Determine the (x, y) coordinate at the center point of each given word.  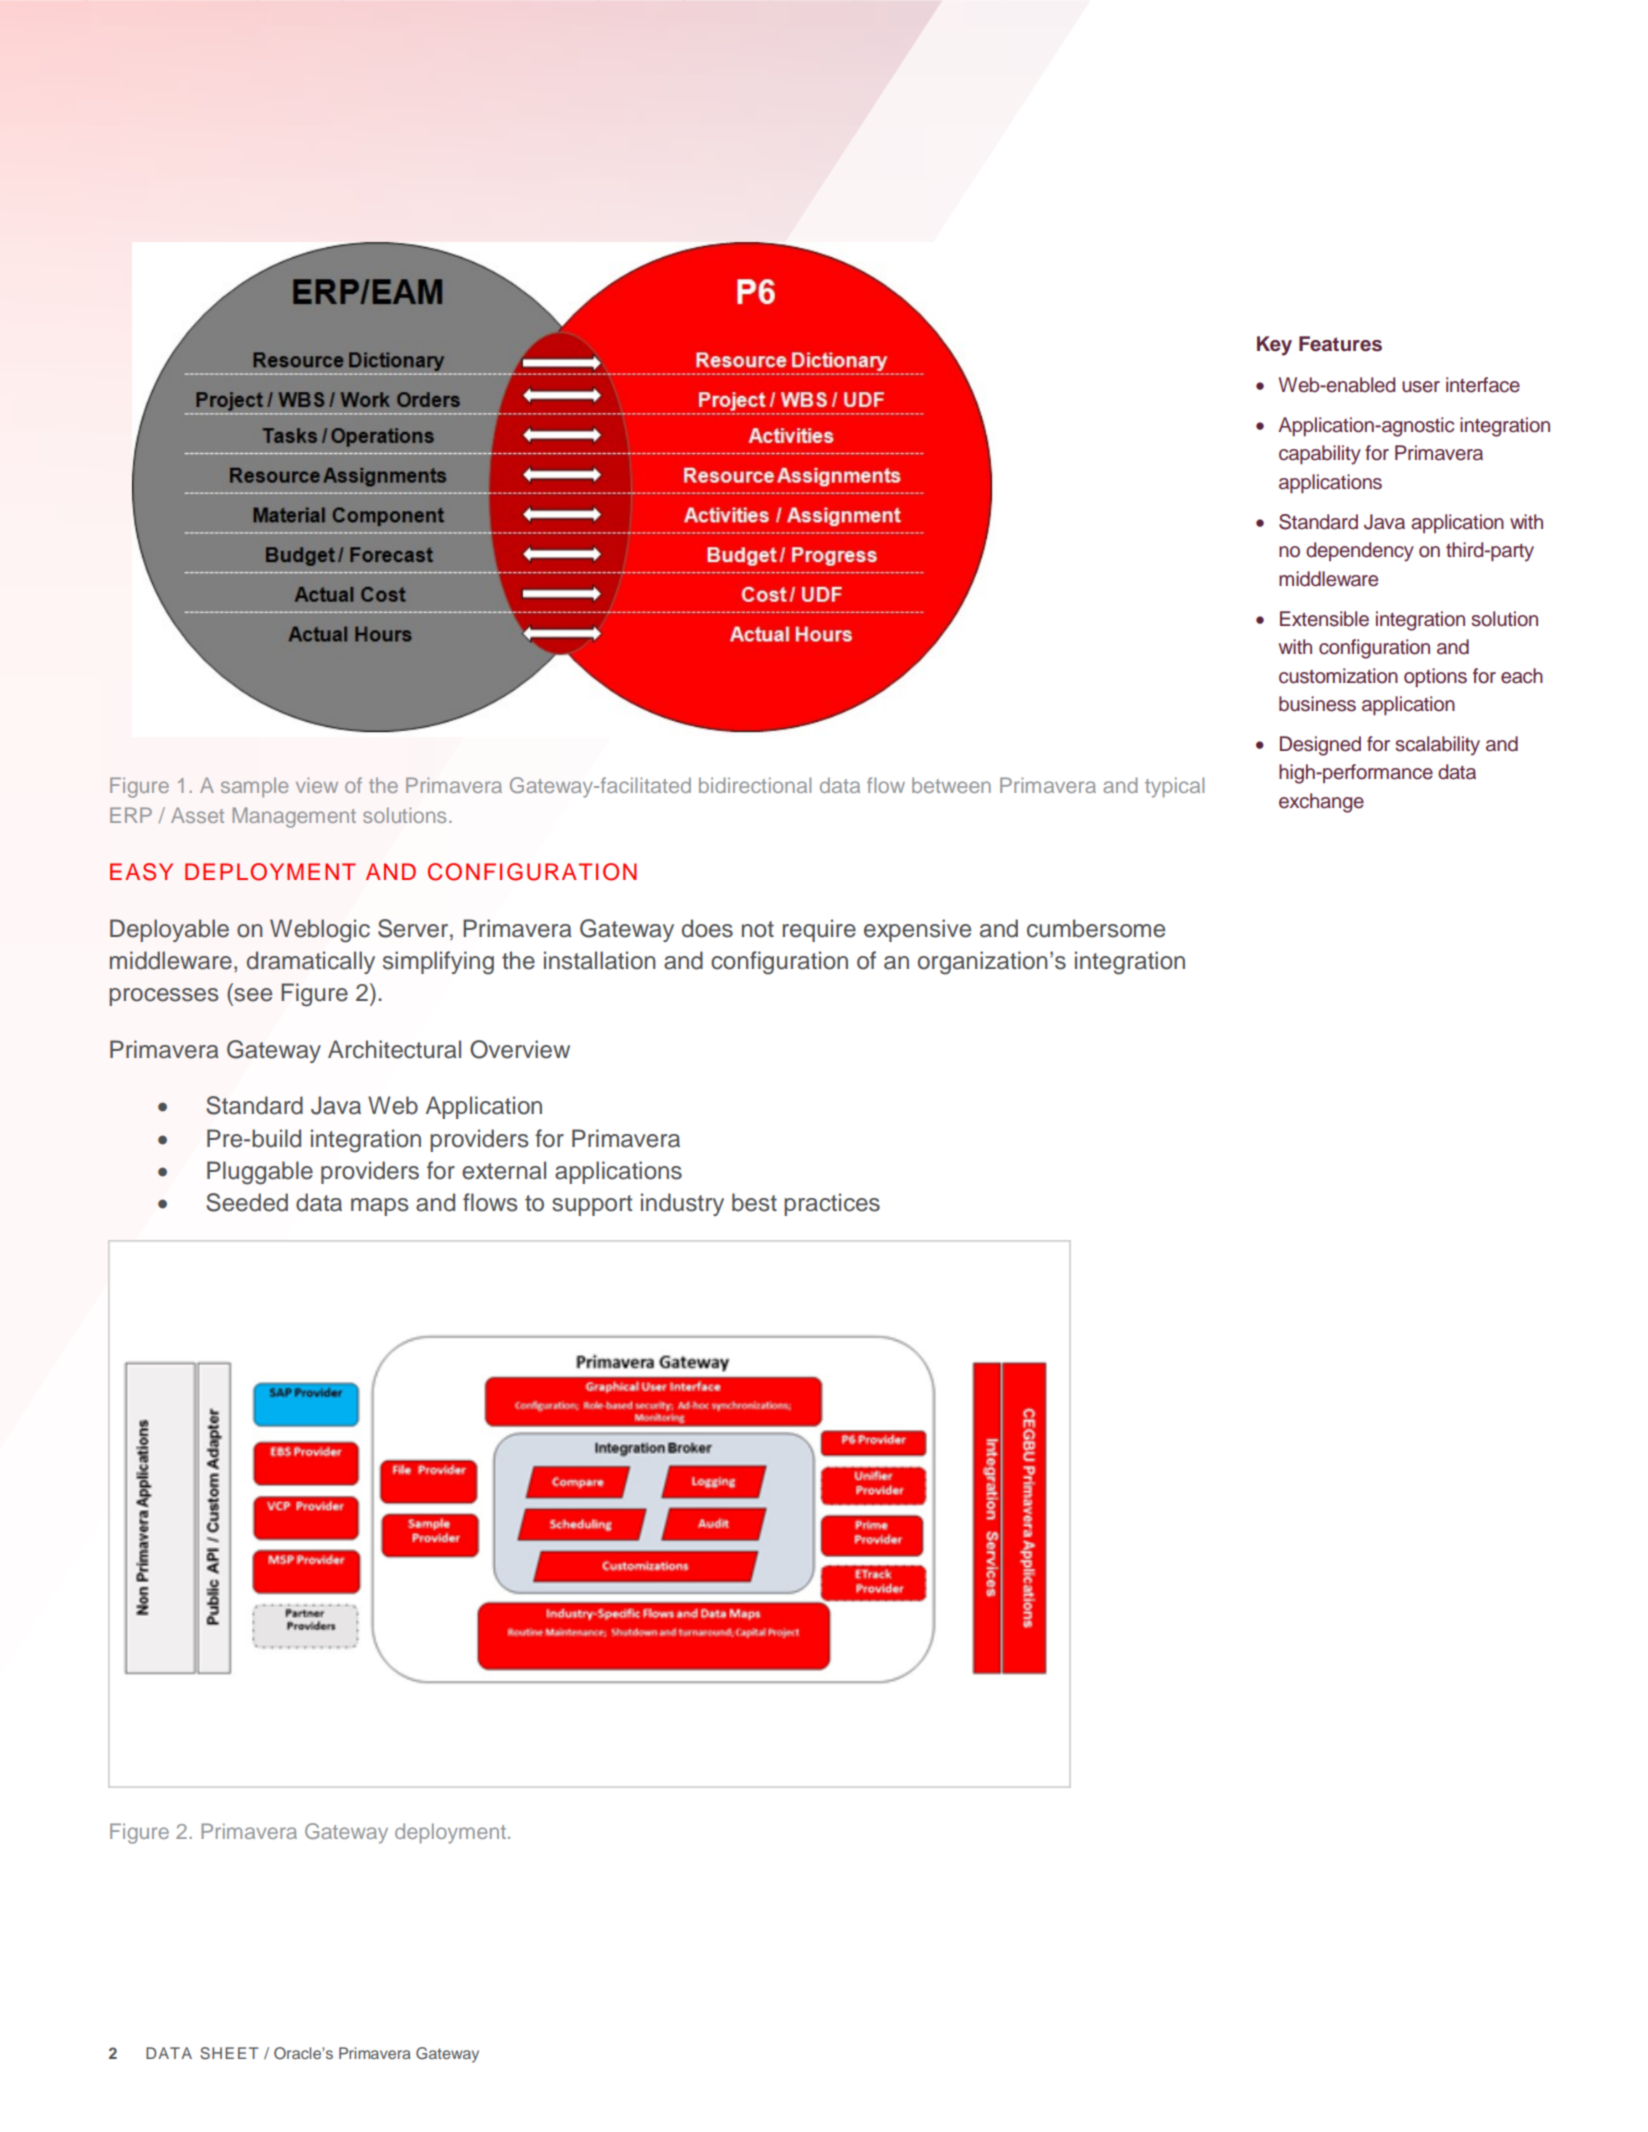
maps (380, 1207)
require (819, 930)
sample (254, 787)
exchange (1321, 803)
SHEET (229, 2053)
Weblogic (320, 931)
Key (1274, 346)
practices (832, 1204)
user (1421, 387)
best (754, 1202)
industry (682, 1204)
